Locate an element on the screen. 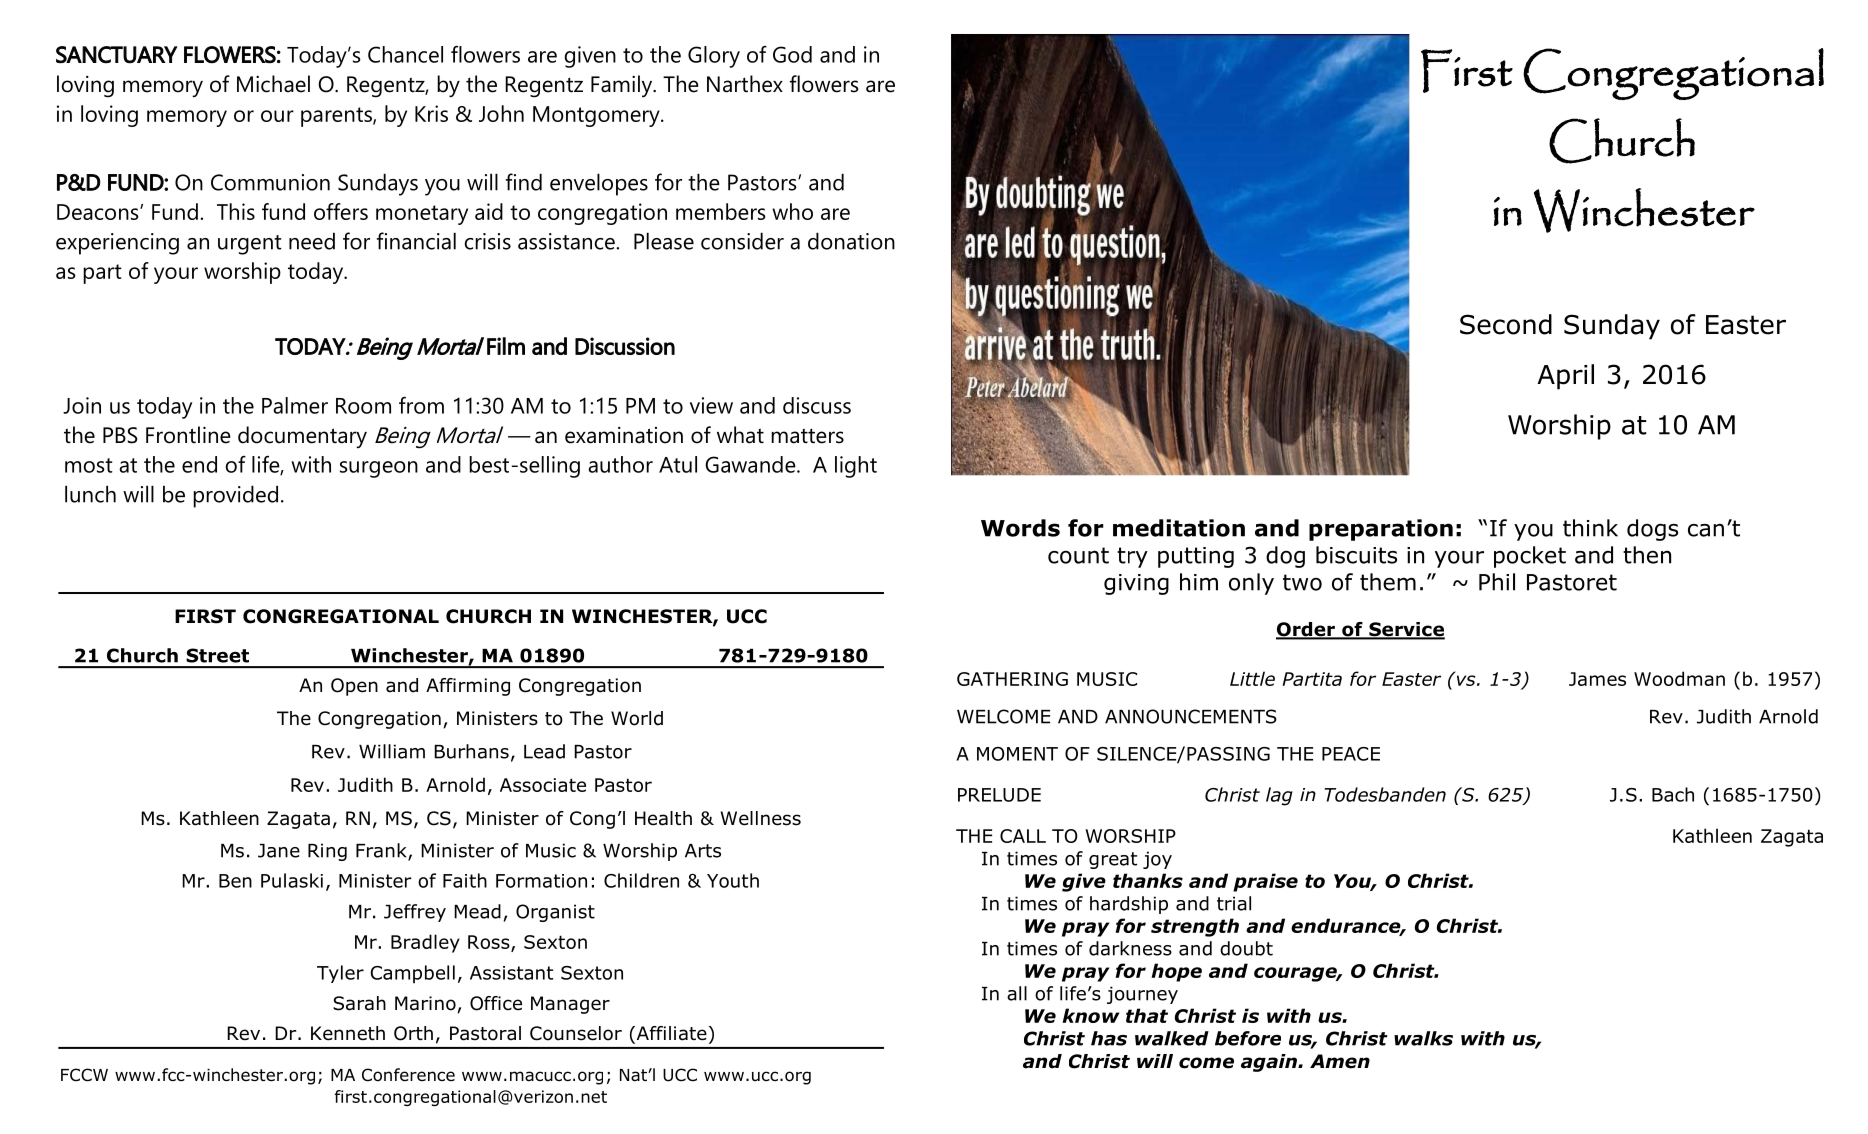 This screenshot has width=1868, height=1134. Affiliate is located at coordinates (670, 1034).
